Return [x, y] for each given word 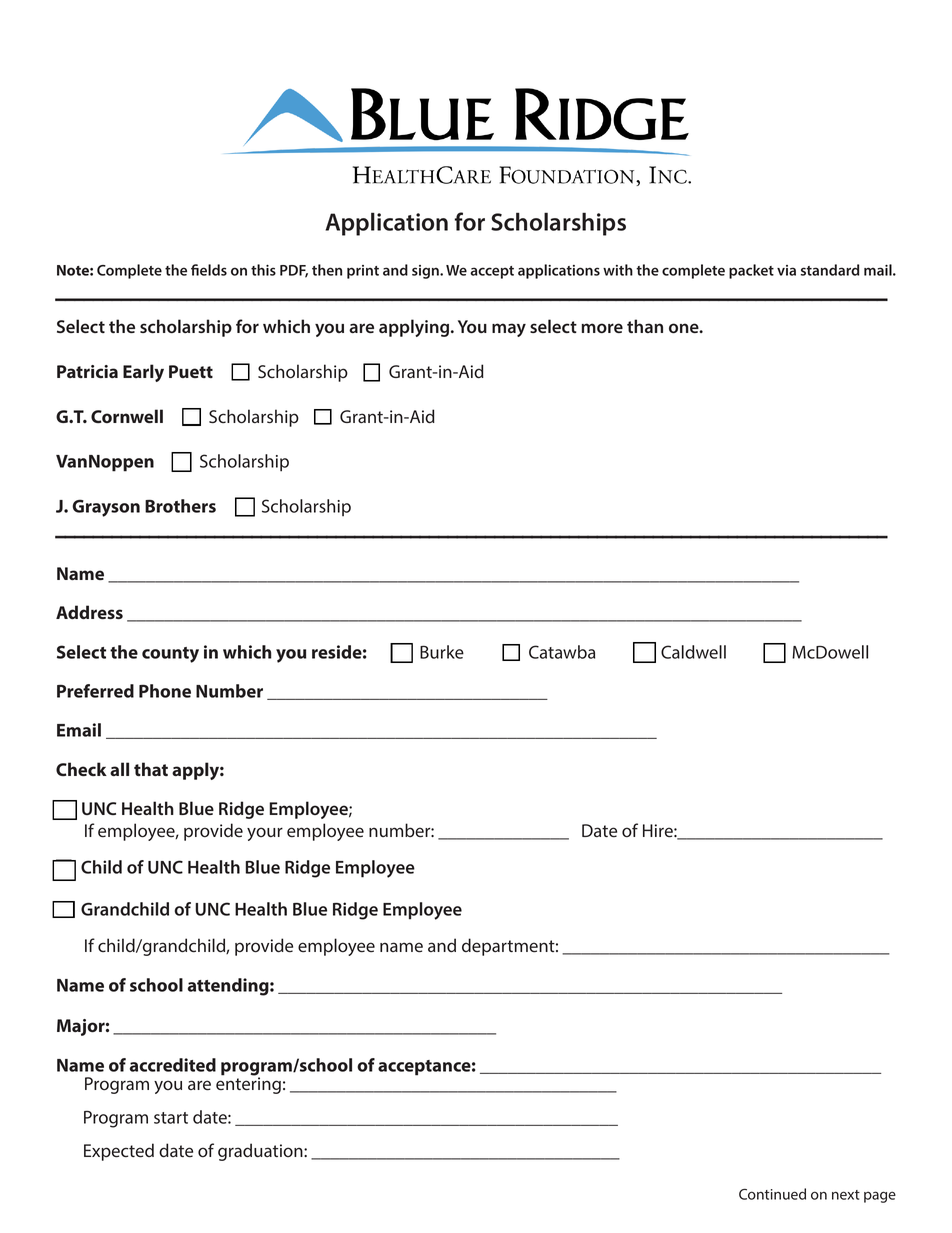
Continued [772, 1194]
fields [209, 270]
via [786, 270]
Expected [119, 1152]
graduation [261, 1152]
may [509, 330]
